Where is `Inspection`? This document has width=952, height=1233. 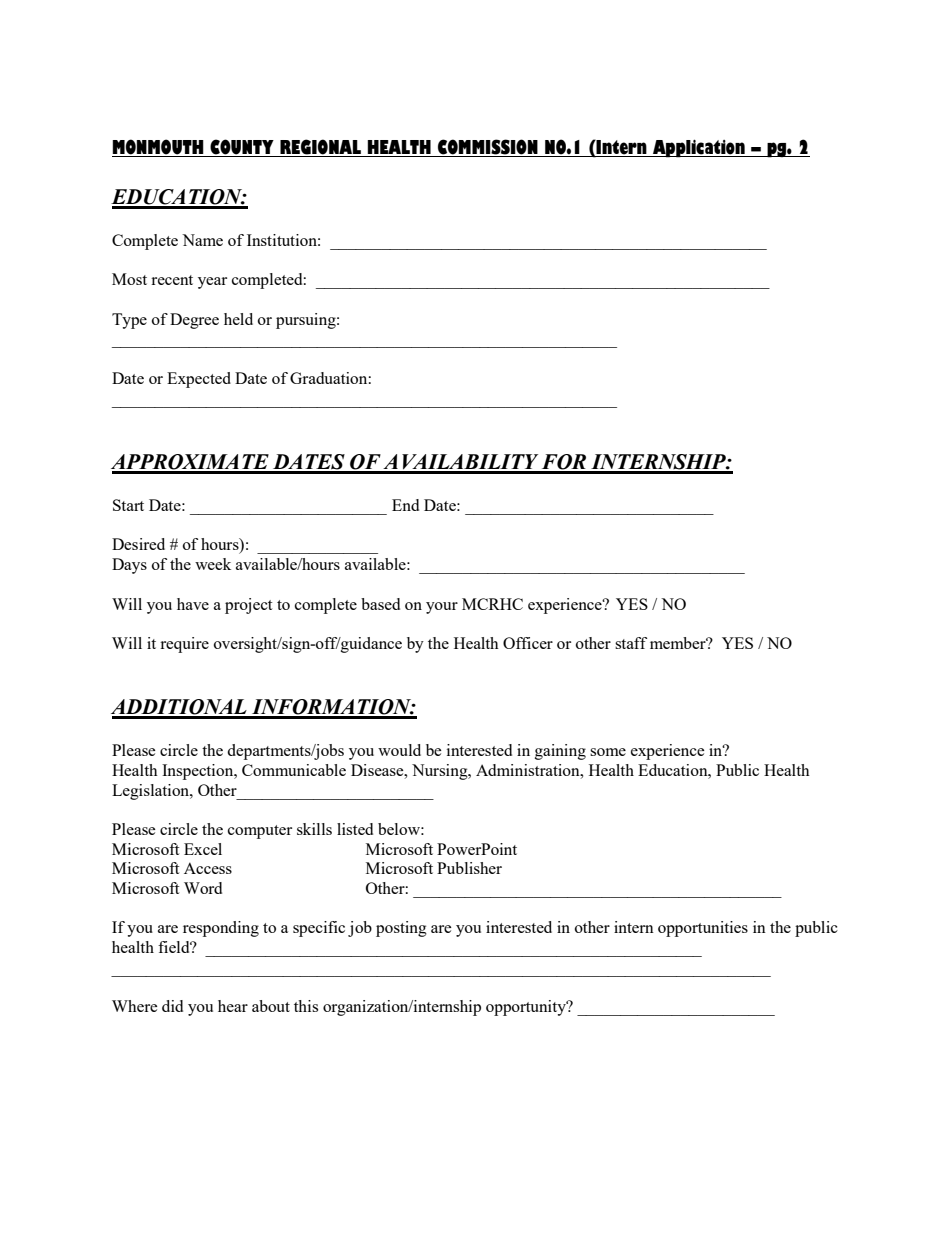
Inspection is located at coordinates (199, 772).
